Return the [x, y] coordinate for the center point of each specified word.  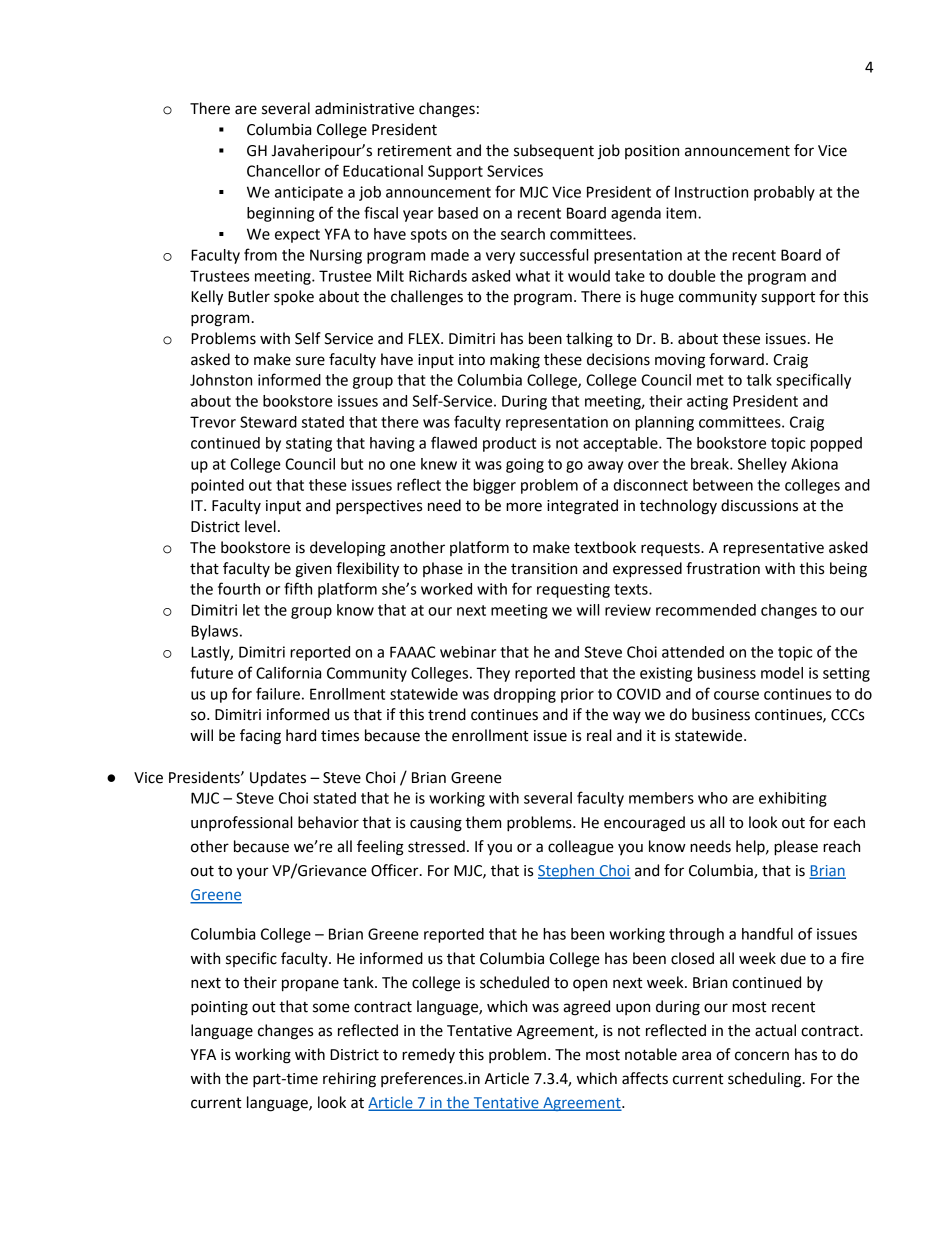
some [331, 1008]
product [509, 444]
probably [784, 193]
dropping [525, 695]
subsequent [554, 151]
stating [309, 444]
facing [260, 737]
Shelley [762, 465]
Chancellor [283, 171]
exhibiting [793, 799]
